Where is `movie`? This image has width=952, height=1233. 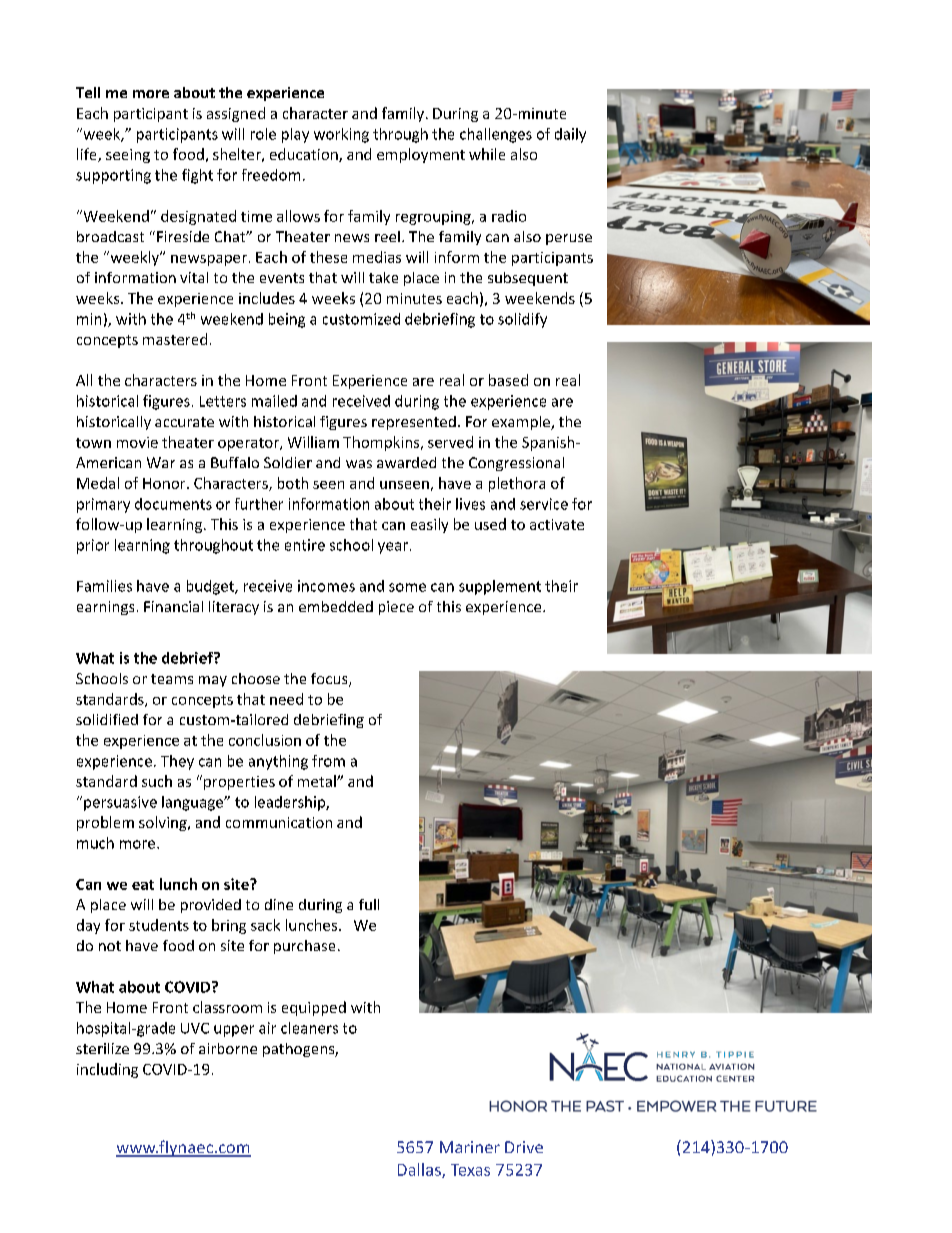
movie is located at coordinates (137, 442).
